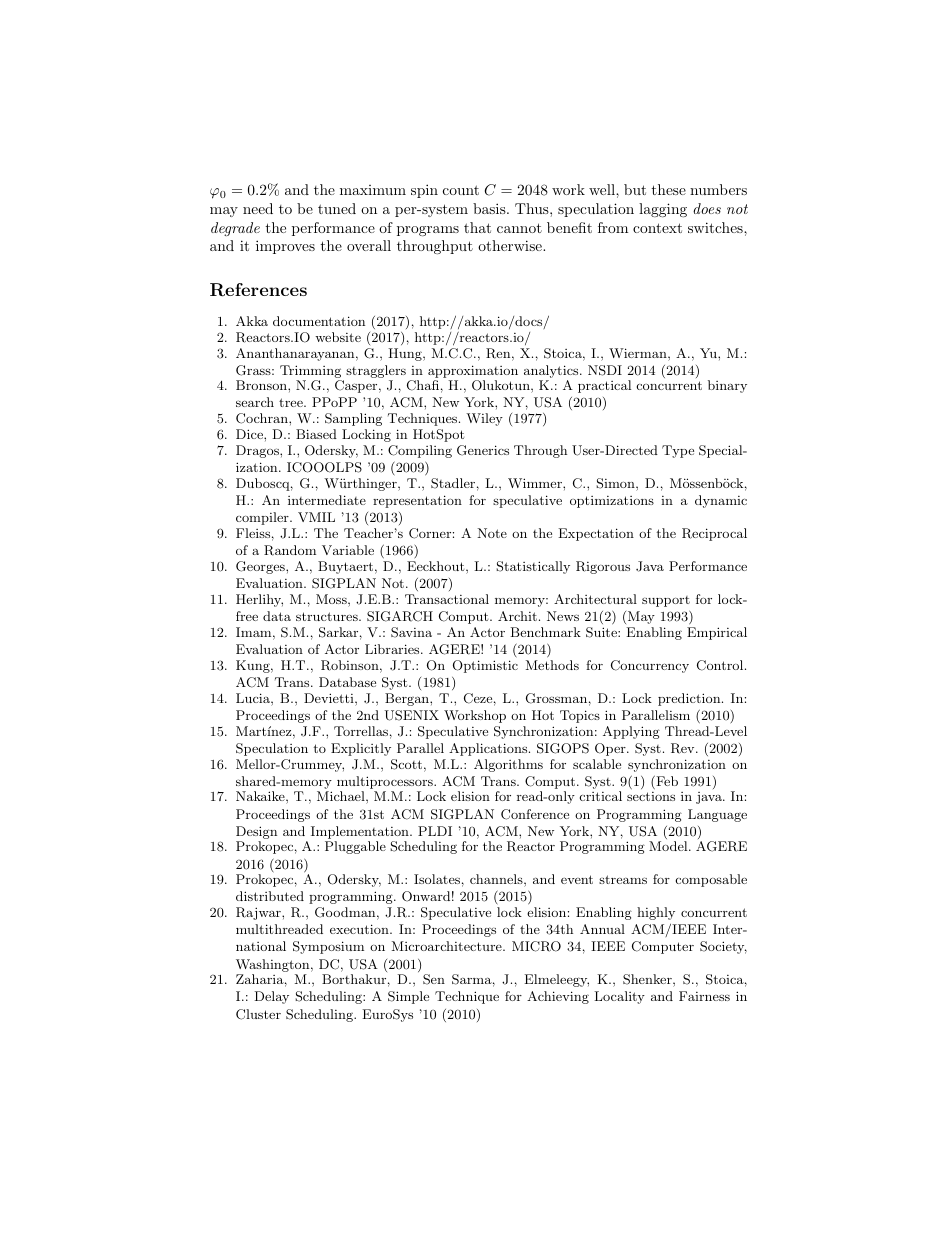 Image resolution: width=952 pixels, height=1233 pixels. What do you see at coordinates (704, 996) in the screenshot?
I see `Fairness` at bounding box center [704, 996].
